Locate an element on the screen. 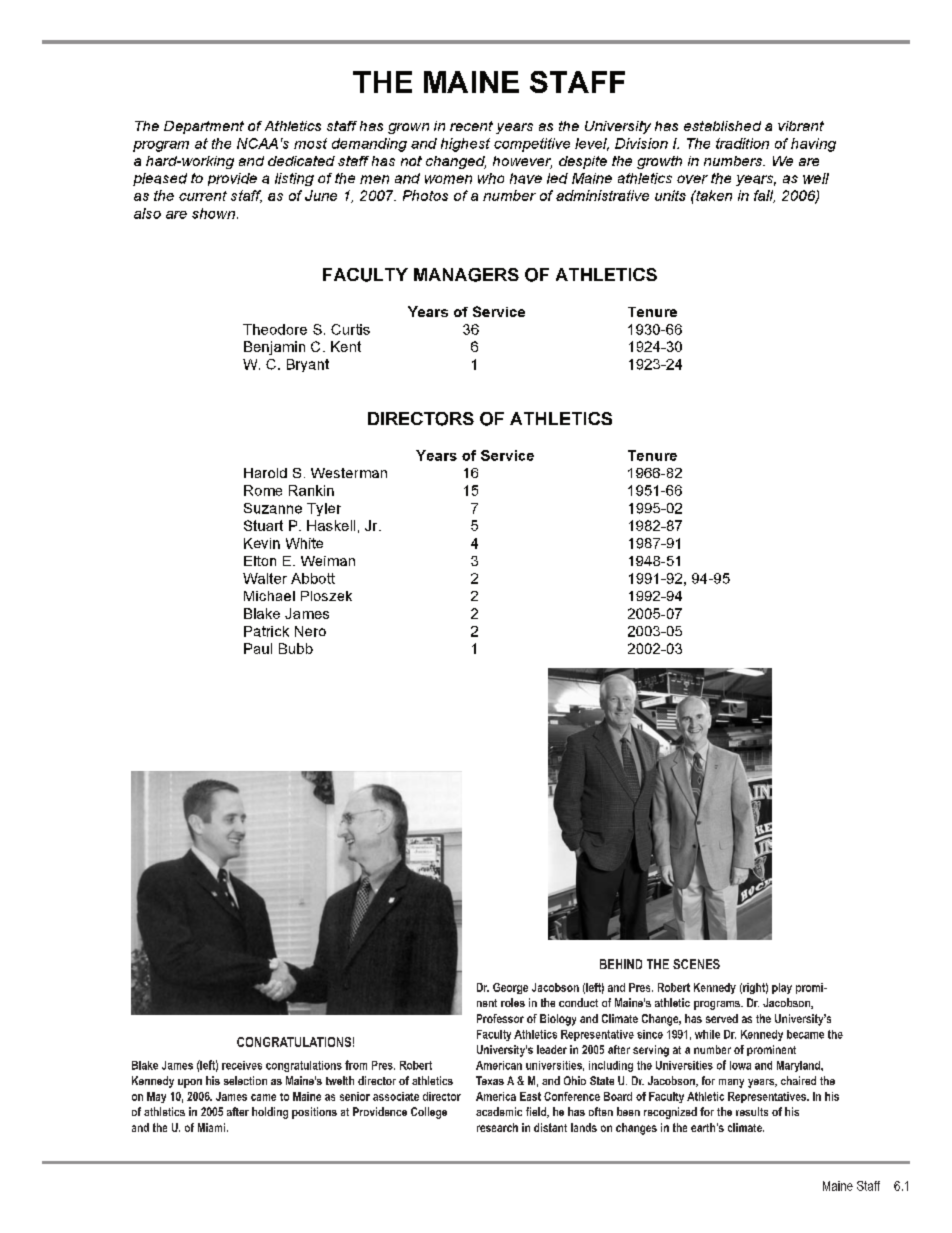 This screenshot has height=1233, width=952. Nero is located at coordinates (310, 631).
